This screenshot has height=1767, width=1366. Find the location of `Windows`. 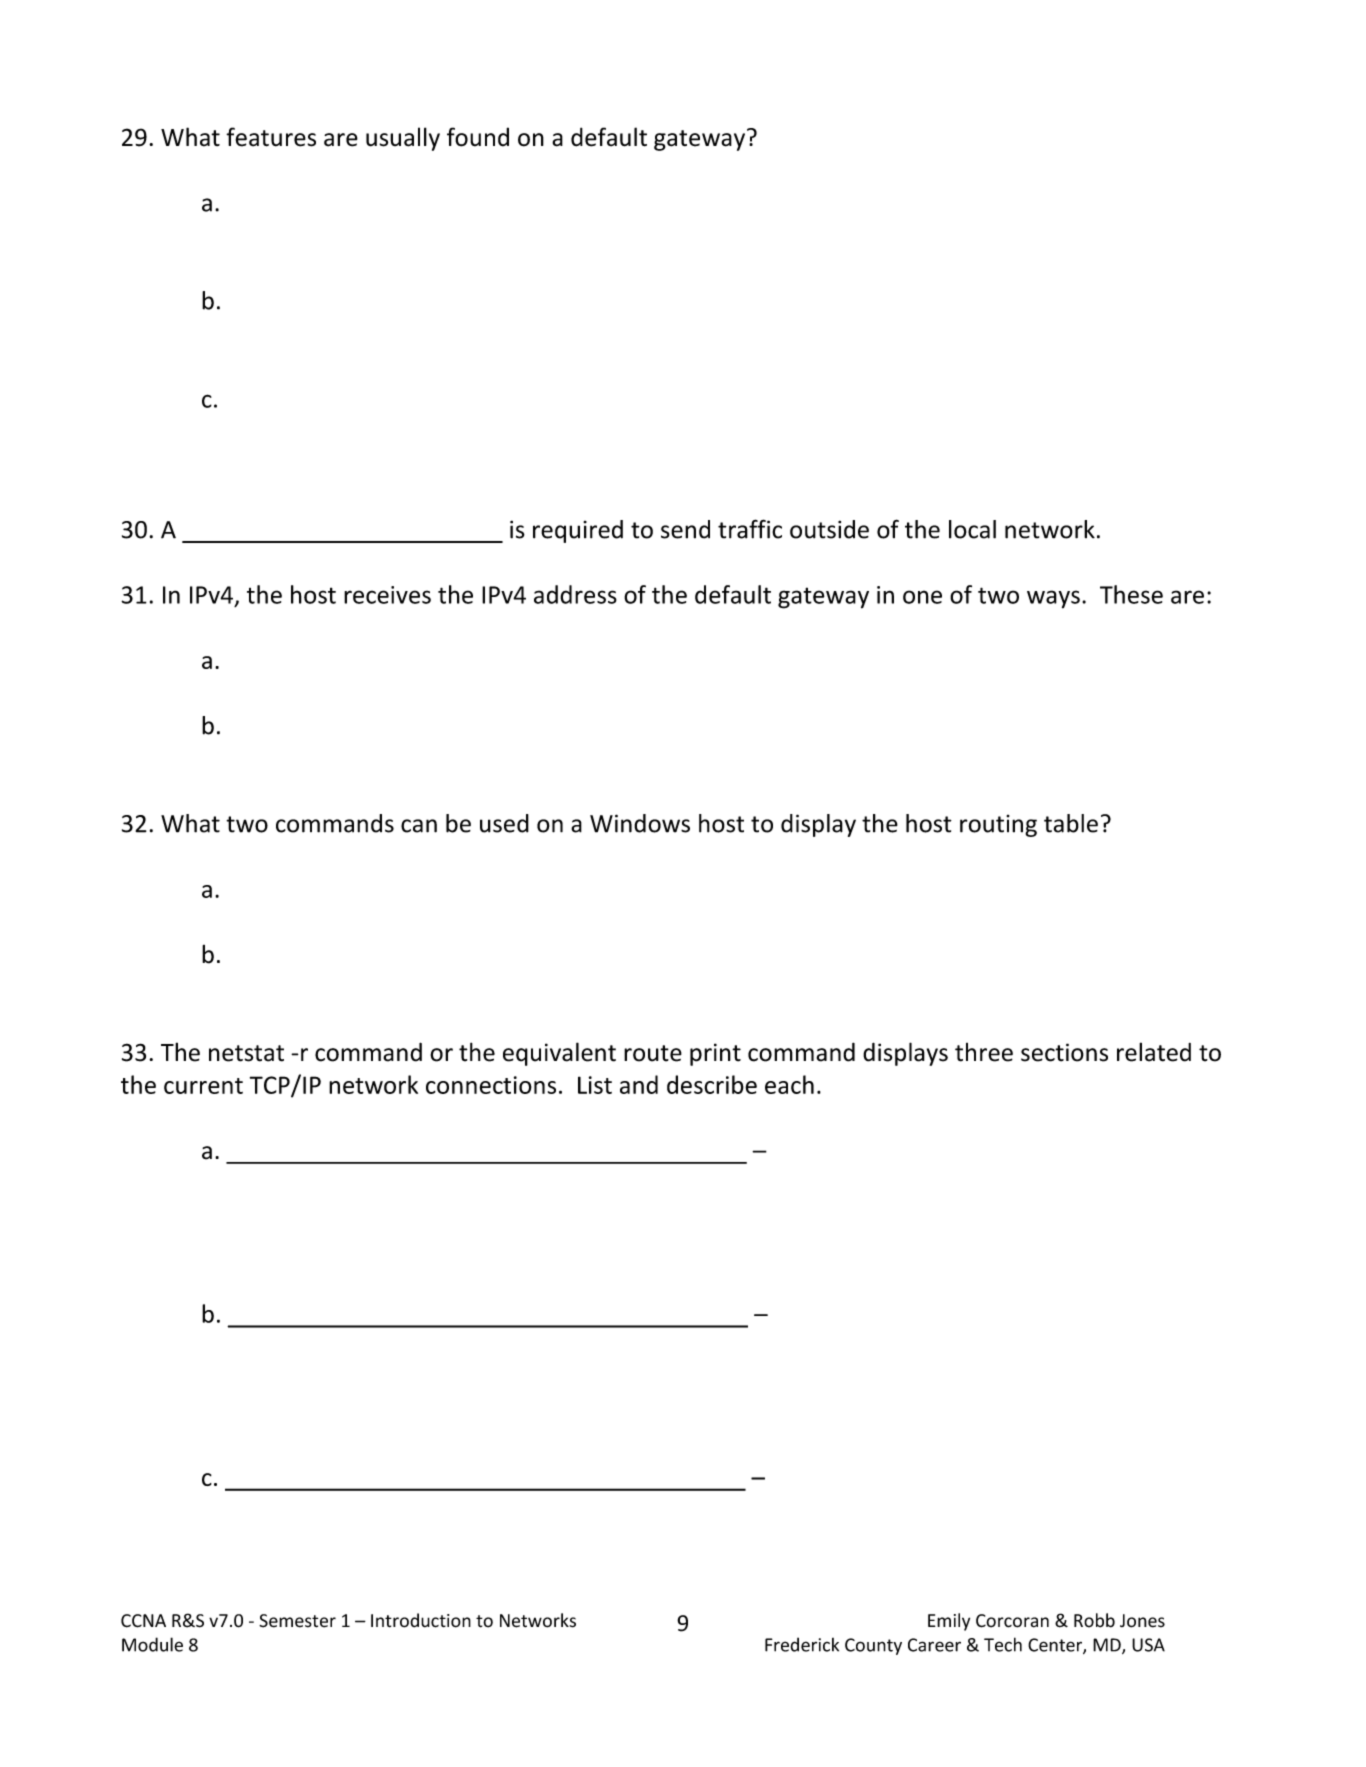

Windows is located at coordinates (640, 823).
